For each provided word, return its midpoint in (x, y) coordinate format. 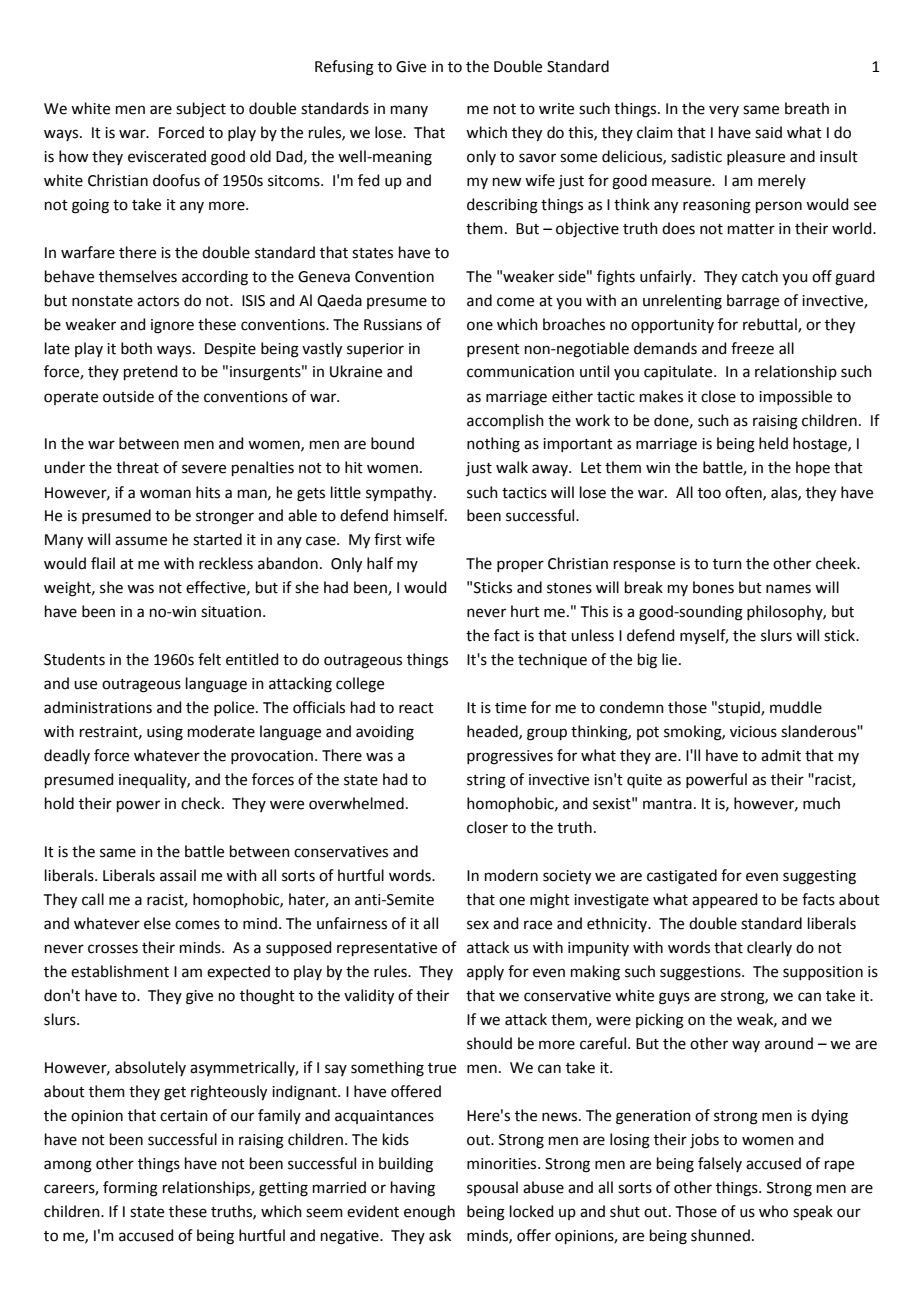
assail (178, 875)
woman (165, 494)
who (773, 1211)
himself (420, 515)
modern (511, 875)
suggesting (819, 877)
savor (537, 158)
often (744, 493)
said (768, 132)
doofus (176, 180)
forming (130, 1189)
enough (429, 1213)
